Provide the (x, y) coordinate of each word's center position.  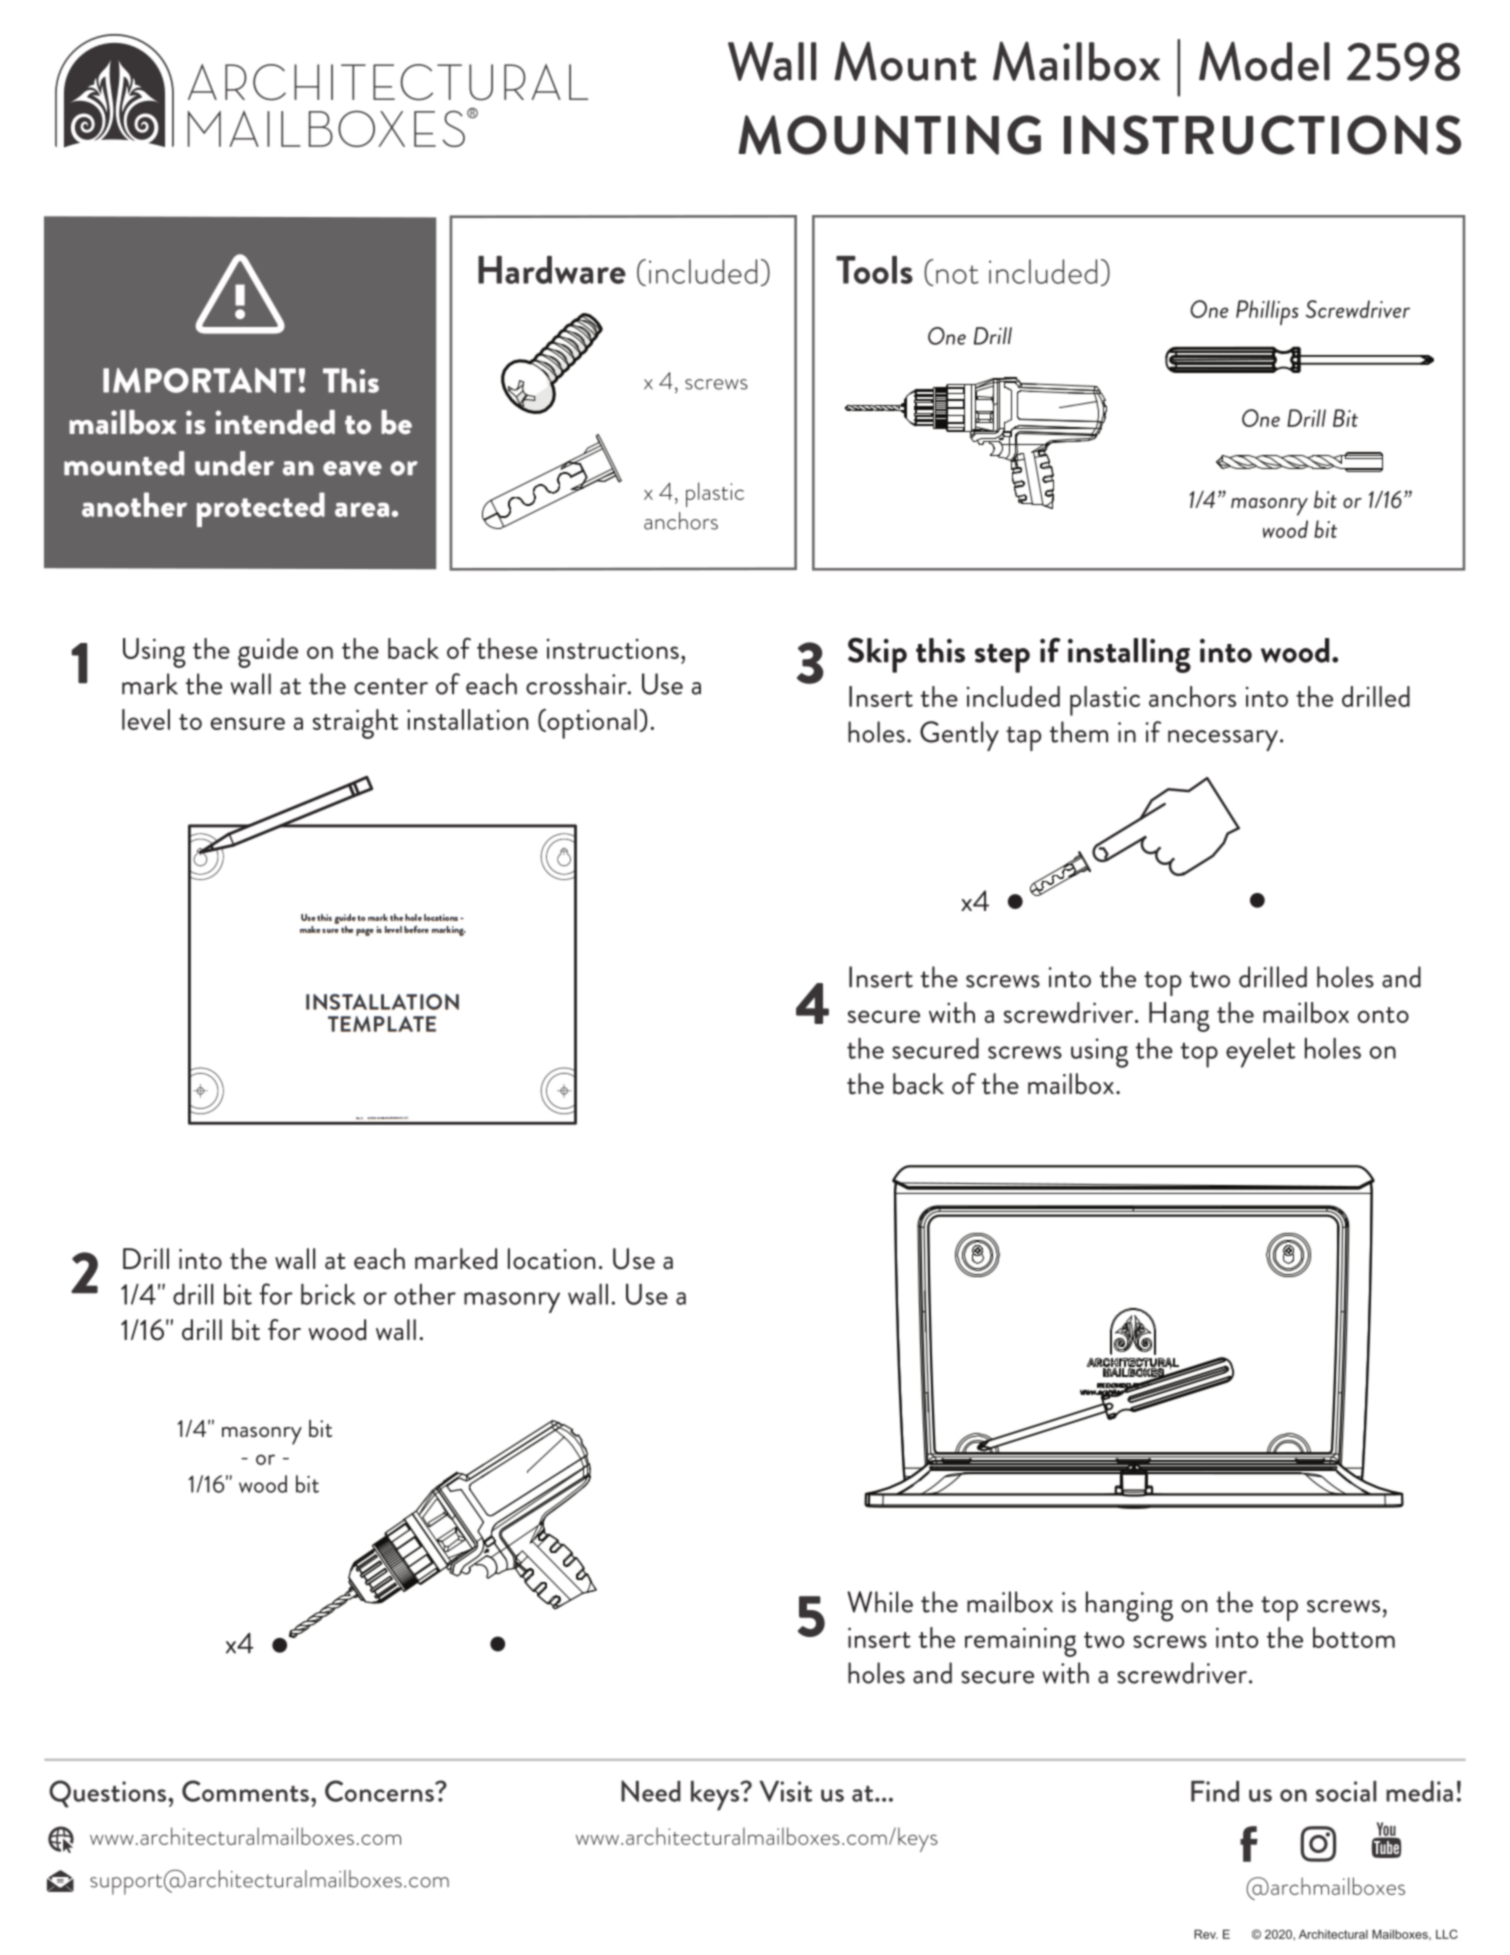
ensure (248, 723)
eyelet (1260, 1053)
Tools (874, 270)
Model (1264, 61)
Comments (245, 1791)
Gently (959, 736)
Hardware (552, 270)
